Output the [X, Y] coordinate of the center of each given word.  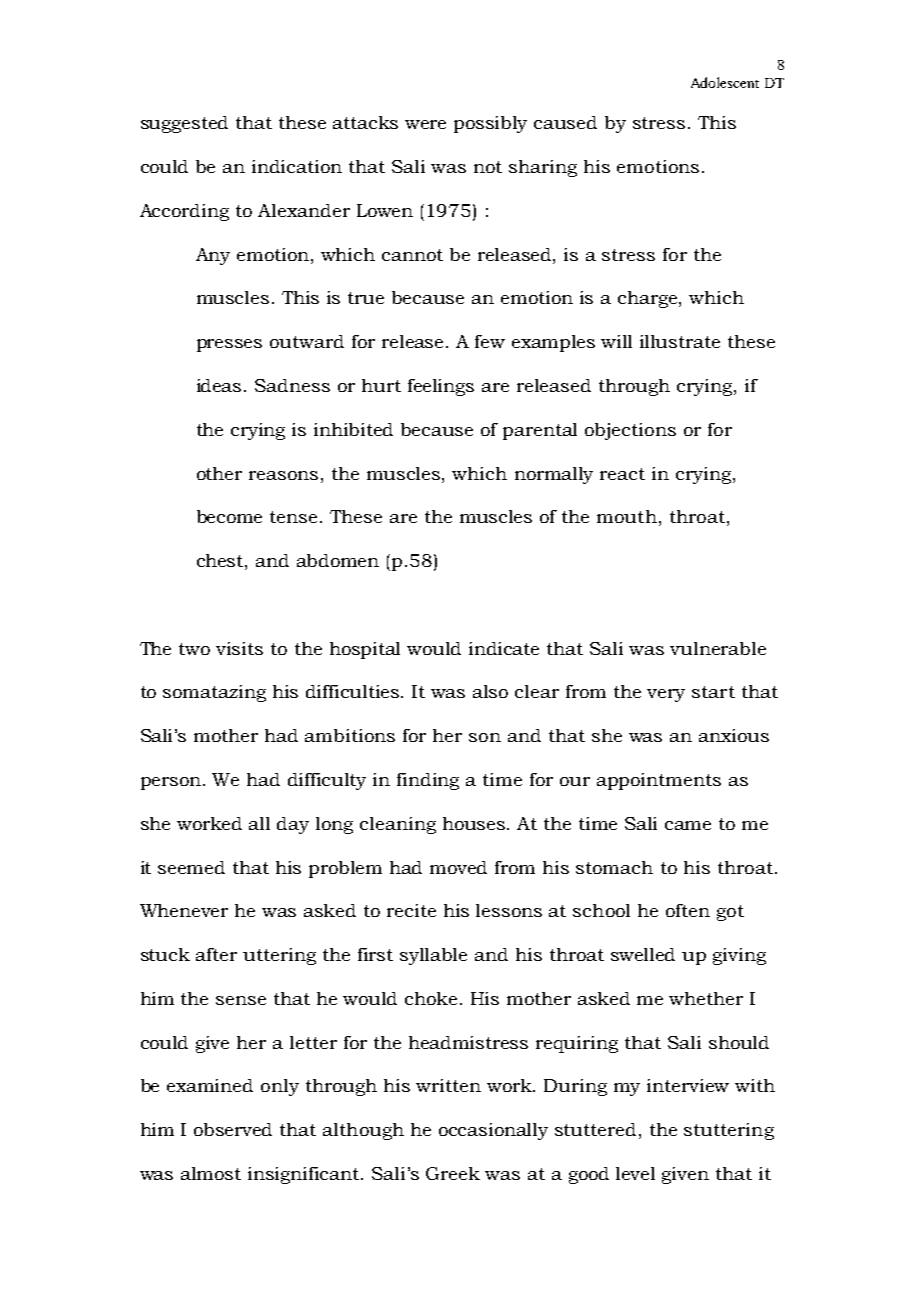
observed [233, 1129]
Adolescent [725, 82]
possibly [490, 124]
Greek [453, 1173]
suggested [184, 124]
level [635, 1173]
